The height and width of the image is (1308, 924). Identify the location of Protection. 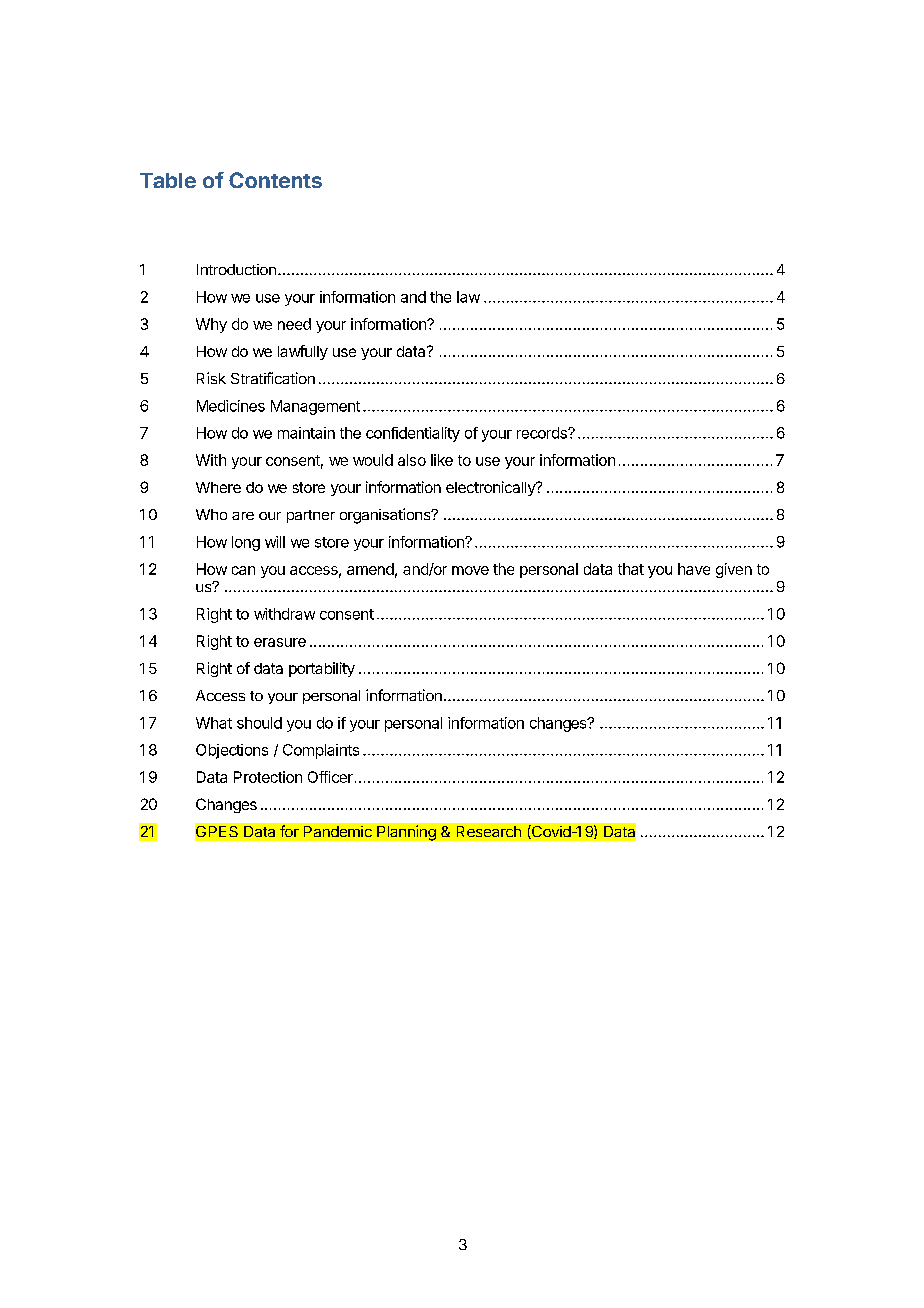
(268, 777).
